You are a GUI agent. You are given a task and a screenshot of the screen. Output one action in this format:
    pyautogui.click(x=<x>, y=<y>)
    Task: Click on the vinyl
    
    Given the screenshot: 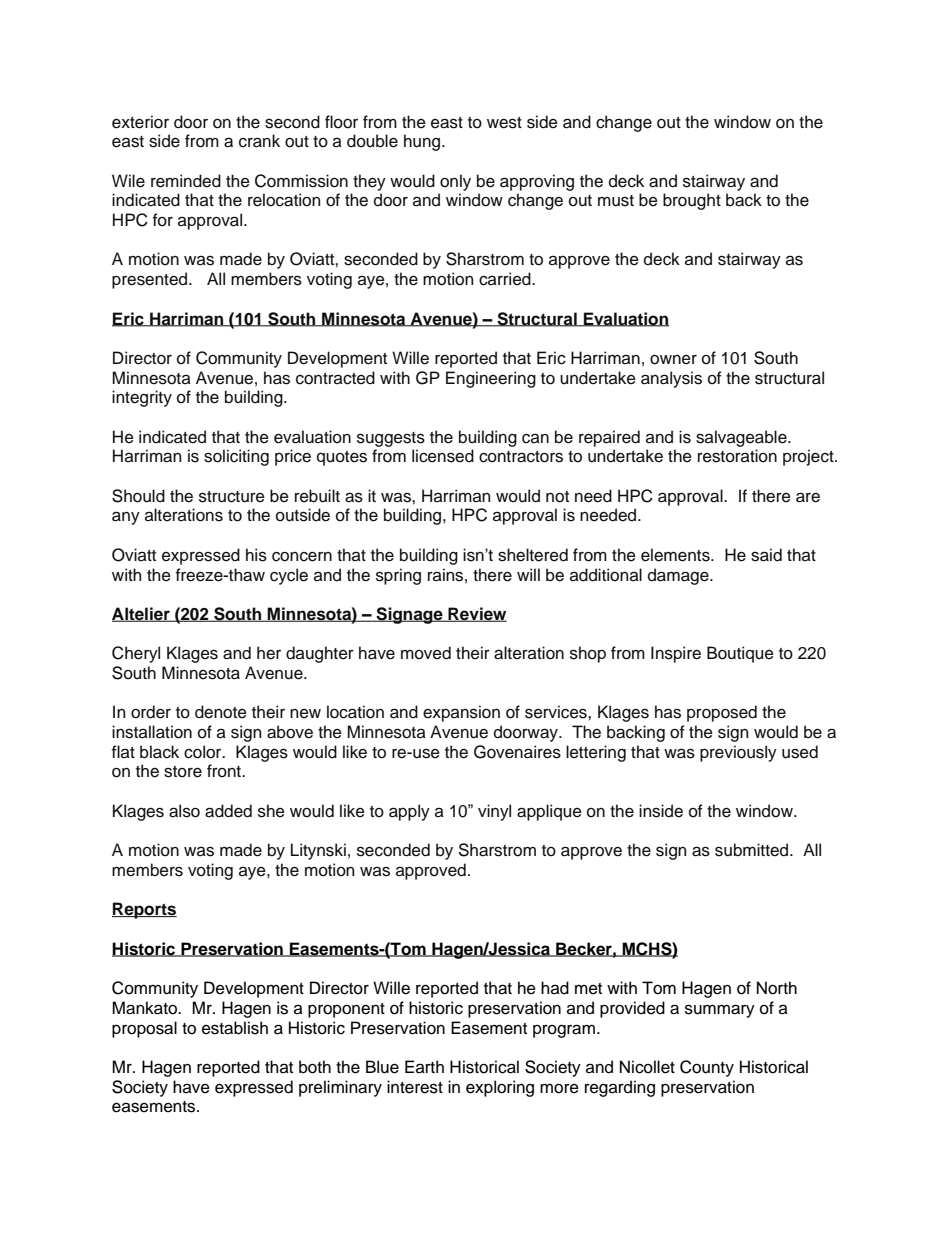 What is the action you would take?
    pyautogui.click(x=494, y=812)
